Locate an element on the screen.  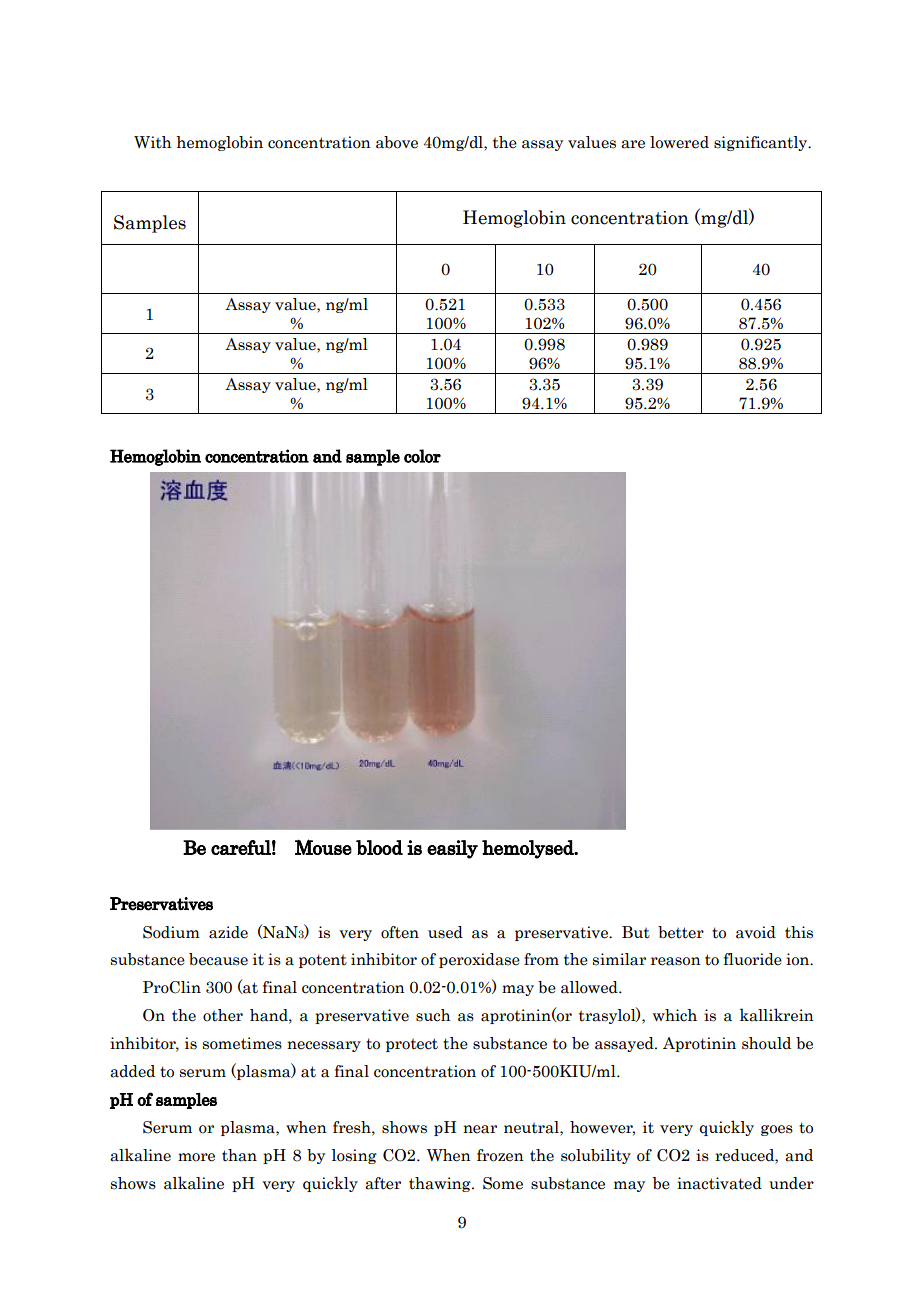
easily is located at coordinates (452, 849).
